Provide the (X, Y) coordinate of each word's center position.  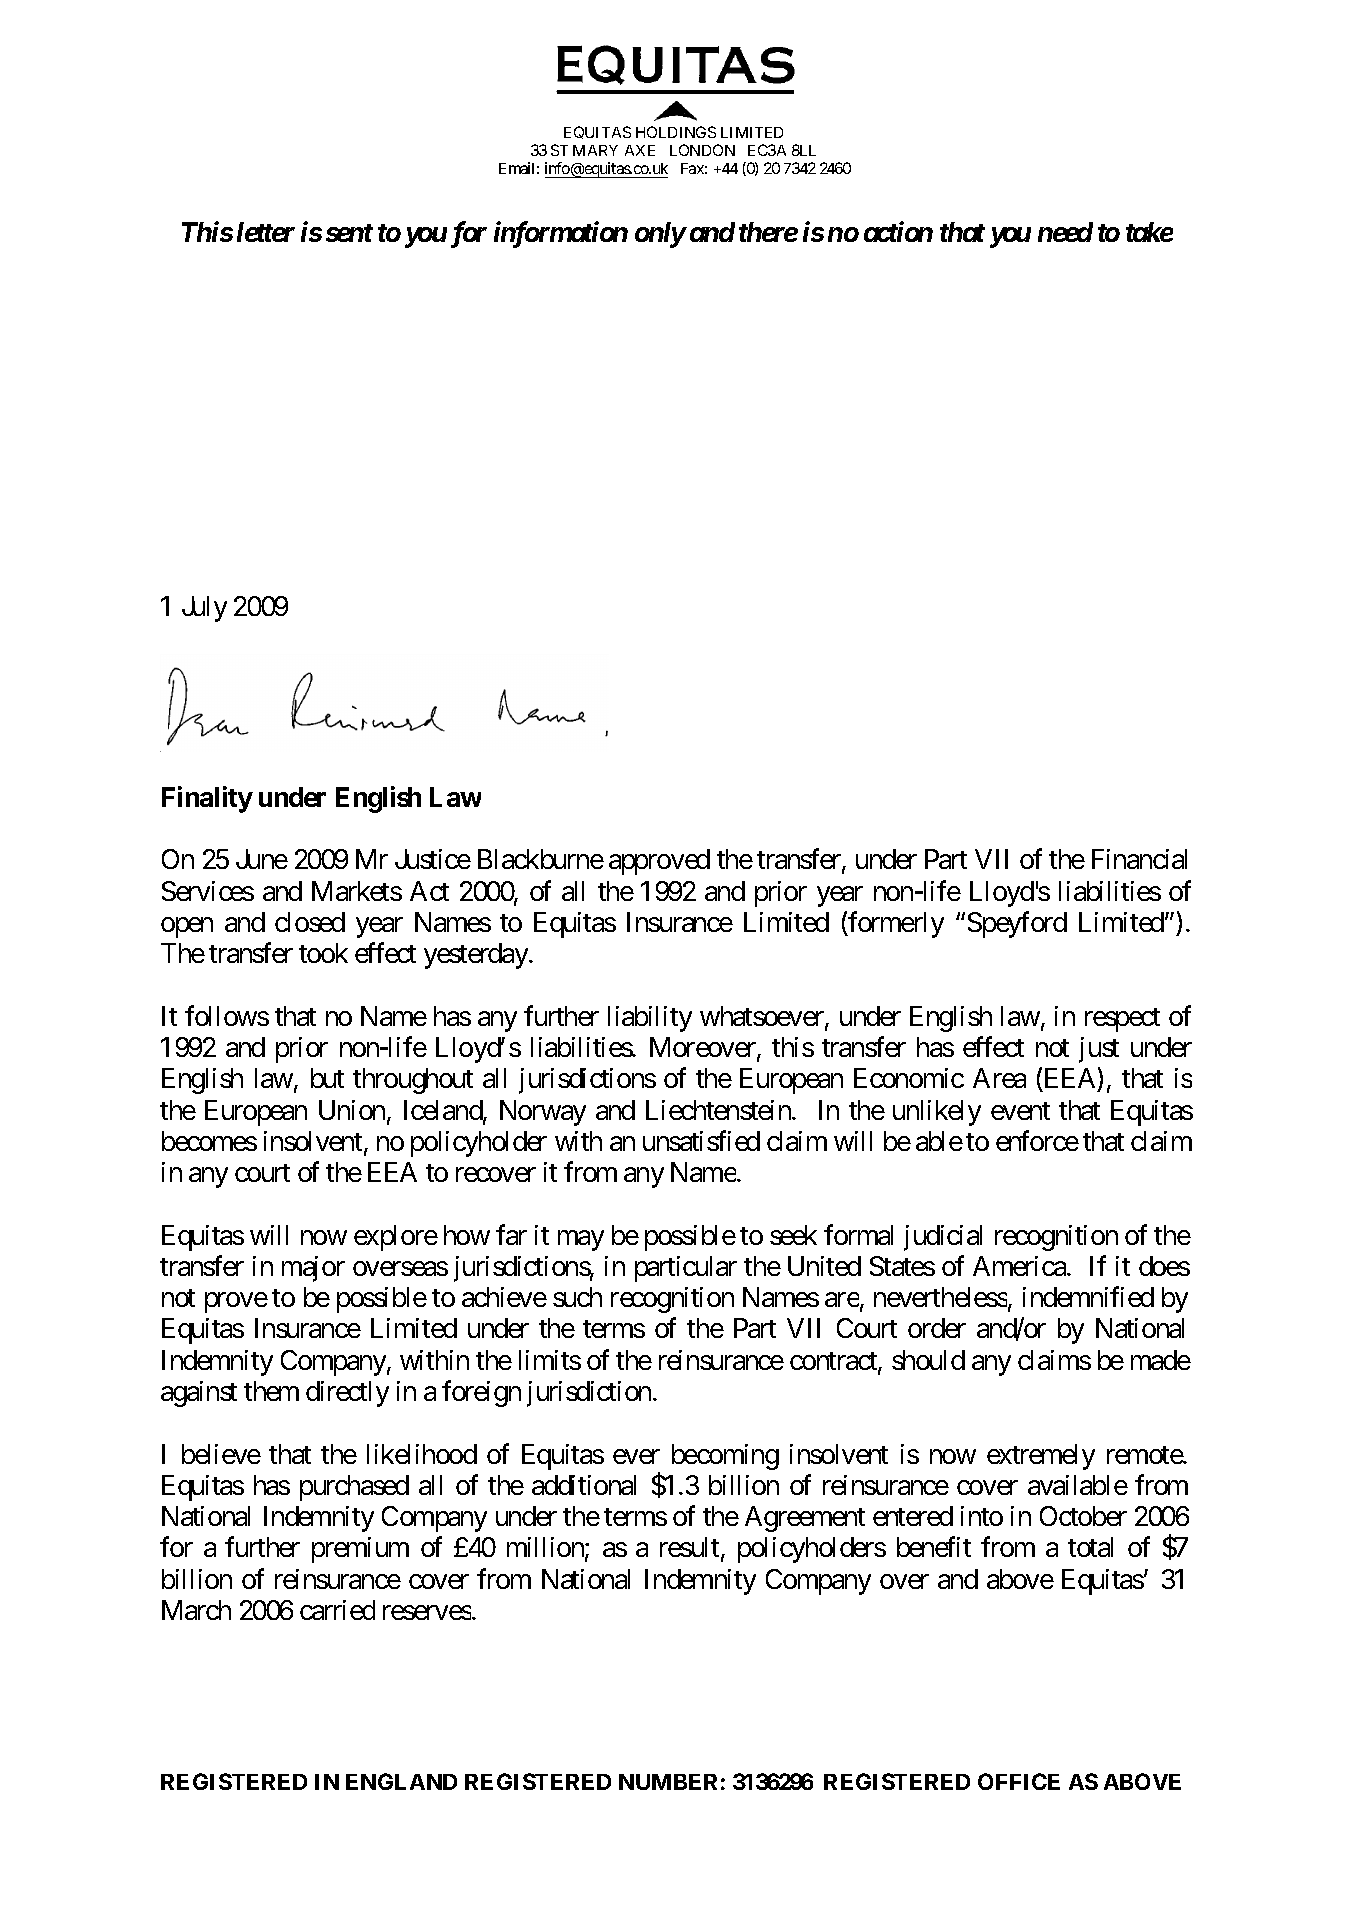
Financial (1139, 859)
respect (1122, 1020)
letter (266, 232)
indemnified (1088, 1297)
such (577, 1297)
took (323, 953)
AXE (640, 150)
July (204, 609)
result (689, 1547)
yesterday (476, 956)
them (271, 1391)
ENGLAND (401, 1781)
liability (650, 1019)
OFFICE (1019, 1781)
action (898, 231)
